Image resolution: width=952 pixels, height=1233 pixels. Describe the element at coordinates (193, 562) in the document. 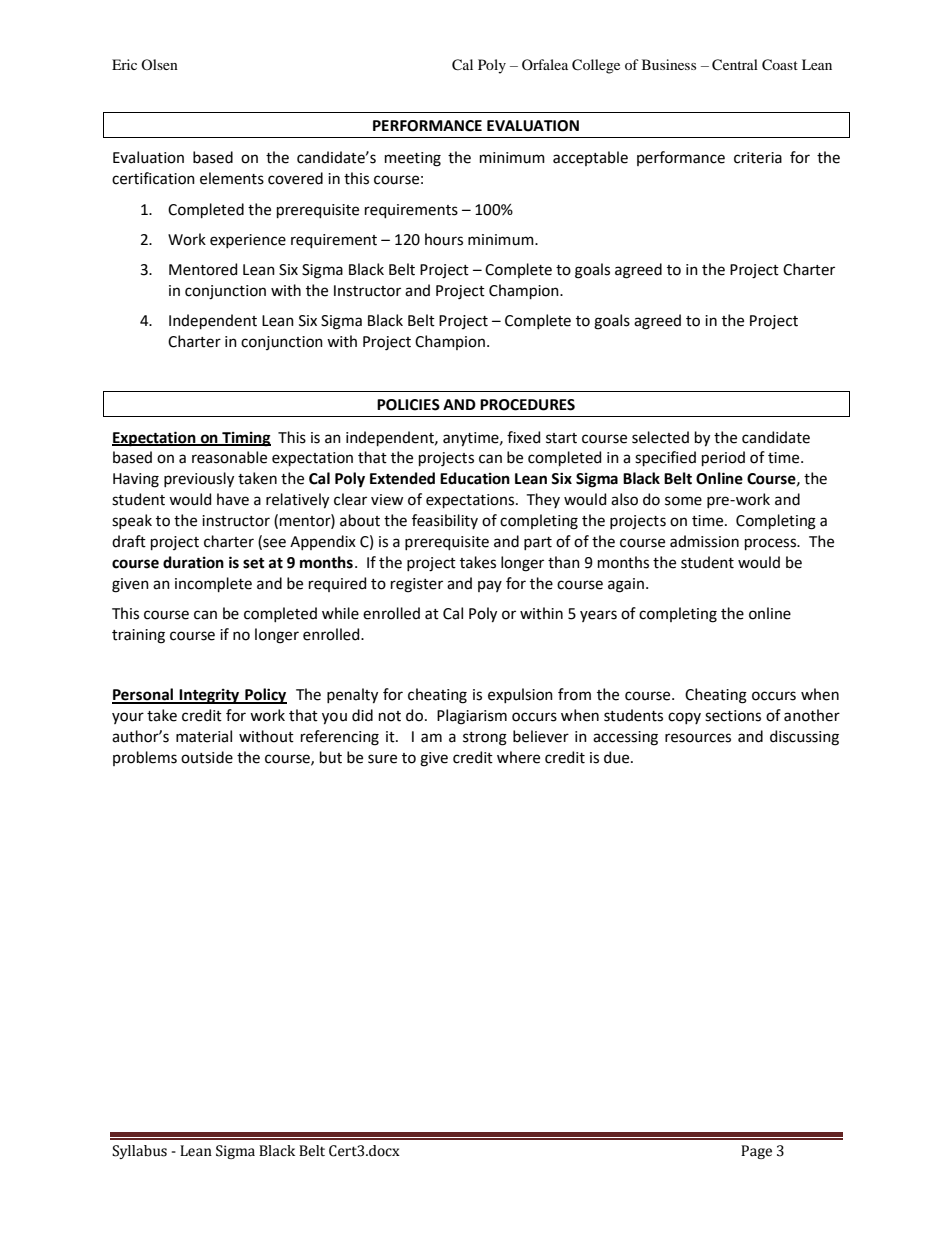

I see `duration` at that location.
